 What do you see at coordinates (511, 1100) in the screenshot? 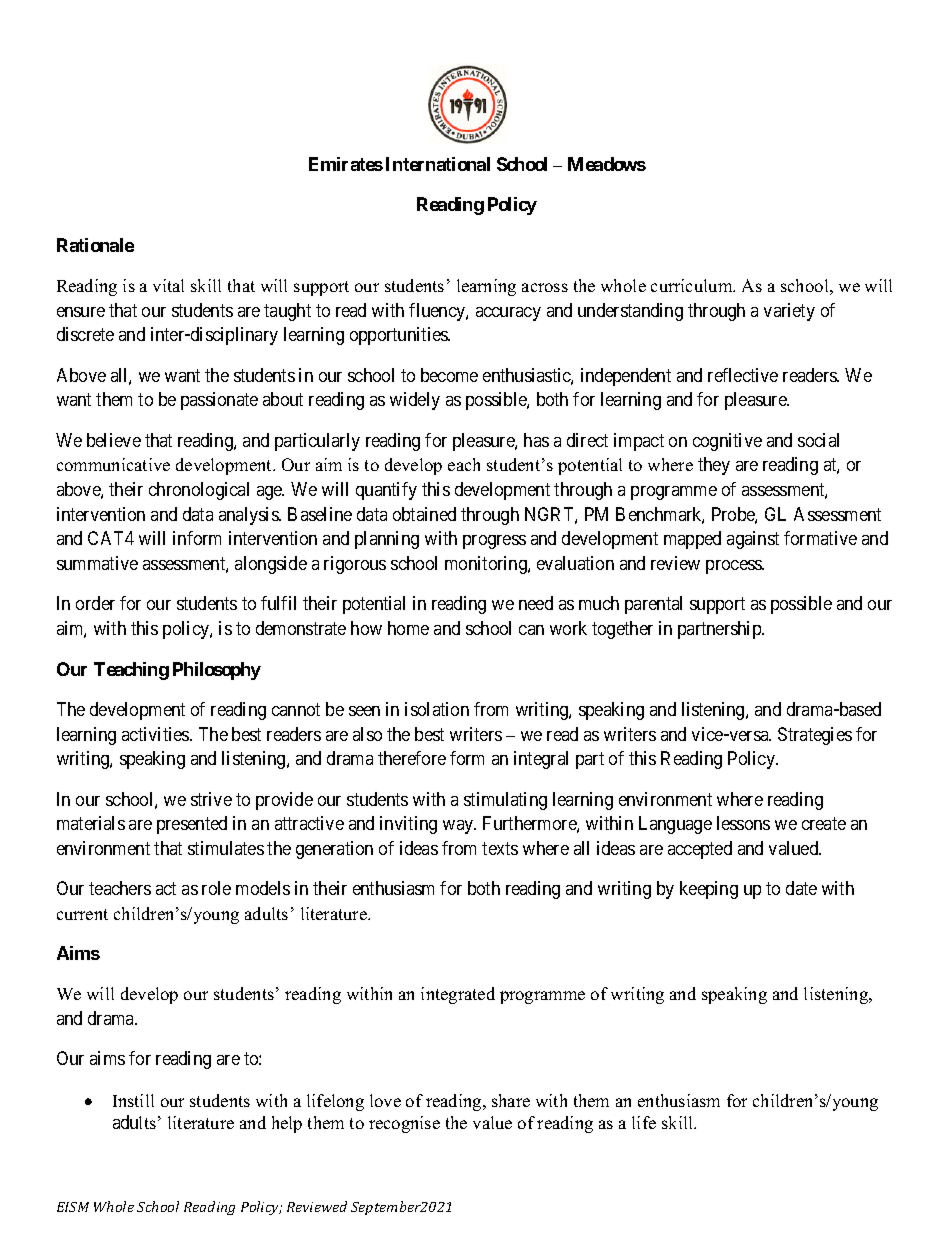
I see `share` at bounding box center [511, 1100].
